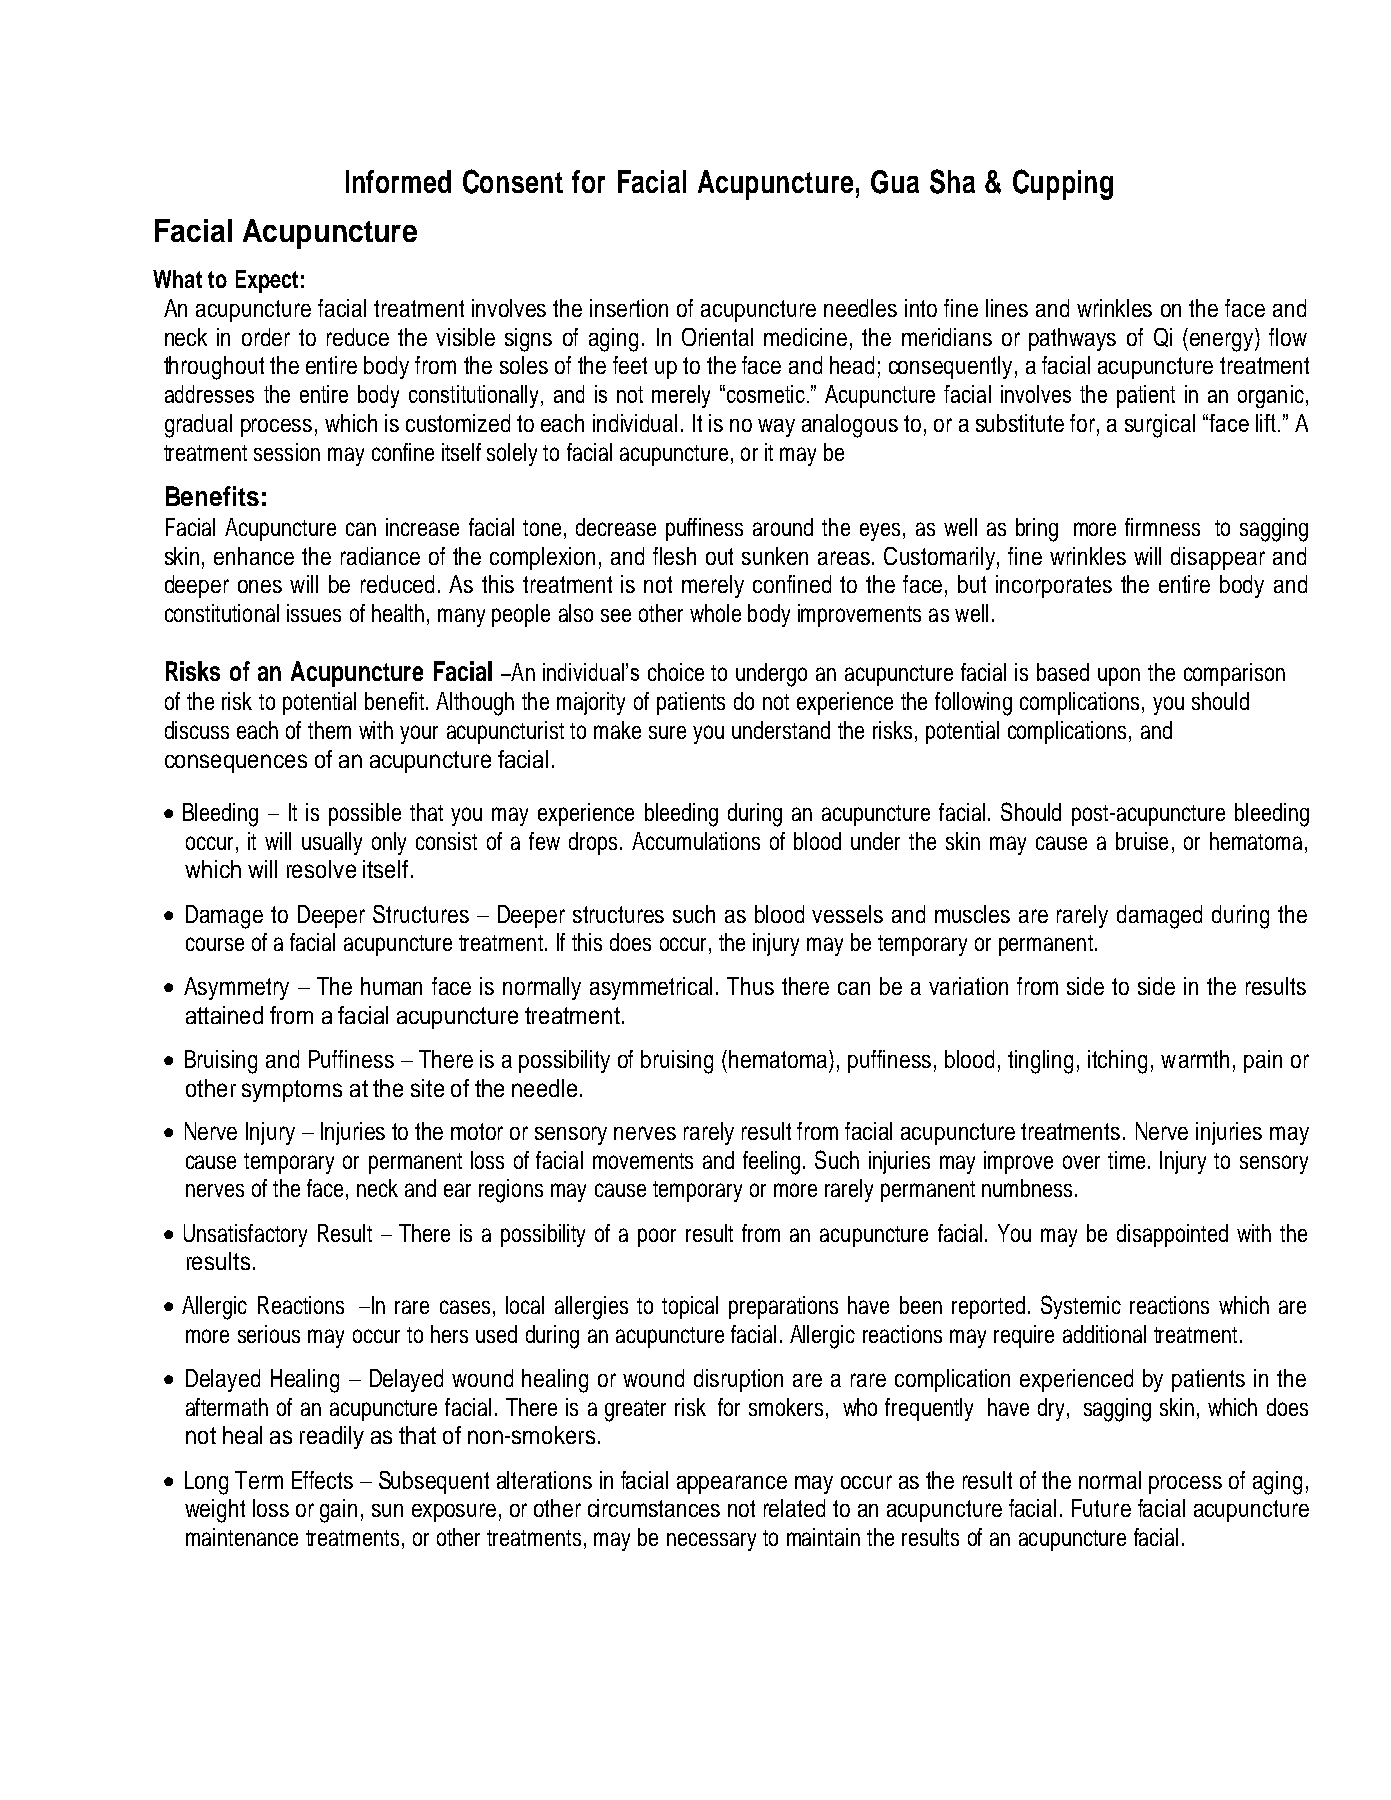  I want to click on appearance, so click(732, 1484).
